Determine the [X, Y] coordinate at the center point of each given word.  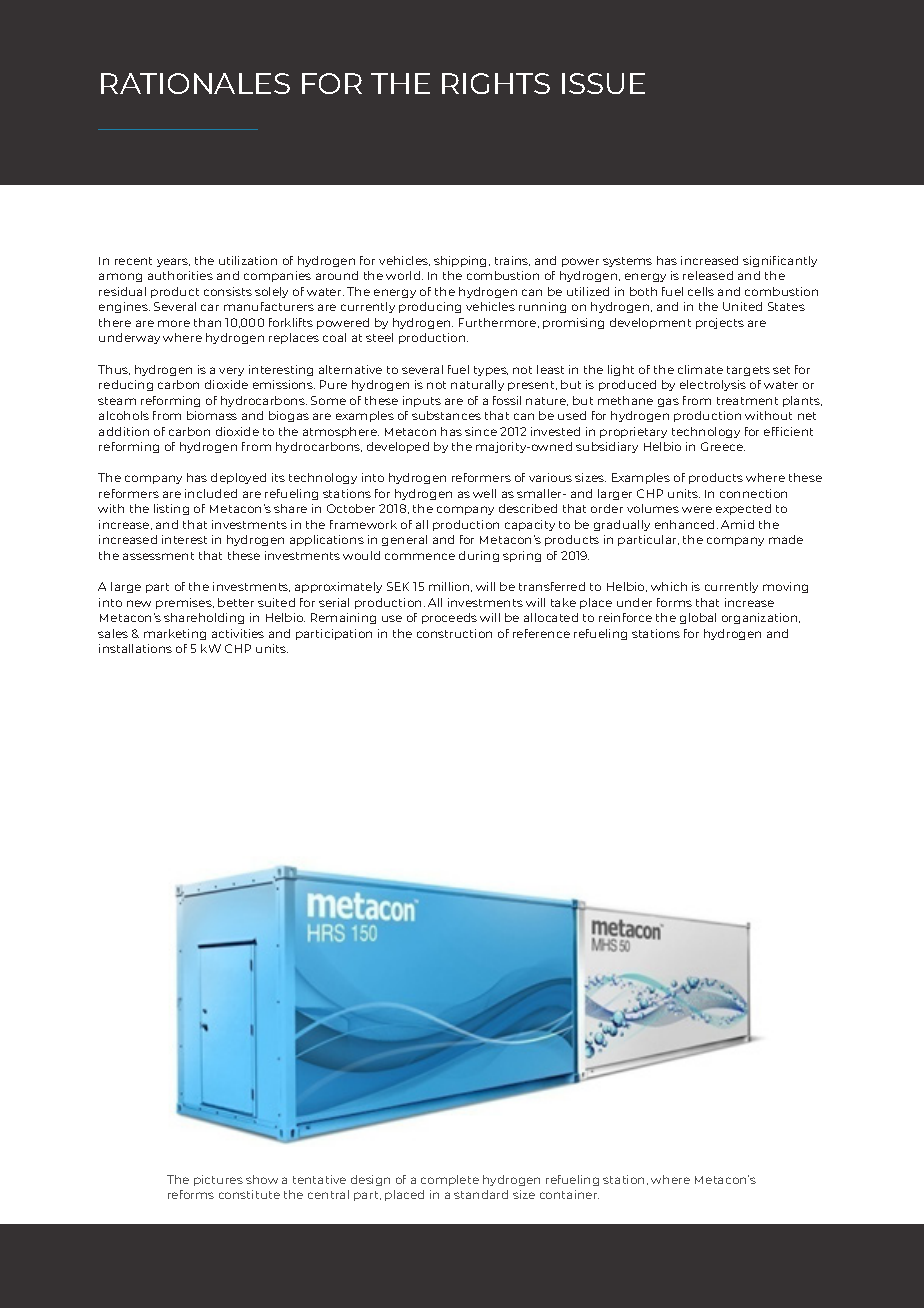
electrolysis [713, 385]
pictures [218, 1180]
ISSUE [603, 83]
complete [450, 1180]
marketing [175, 634]
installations [135, 648]
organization [761, 618]
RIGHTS [496, 83]
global [698, 618]
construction [454, 633]
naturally [477, 385]
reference [541, 633]
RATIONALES [195, 83]
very [231, 371]
